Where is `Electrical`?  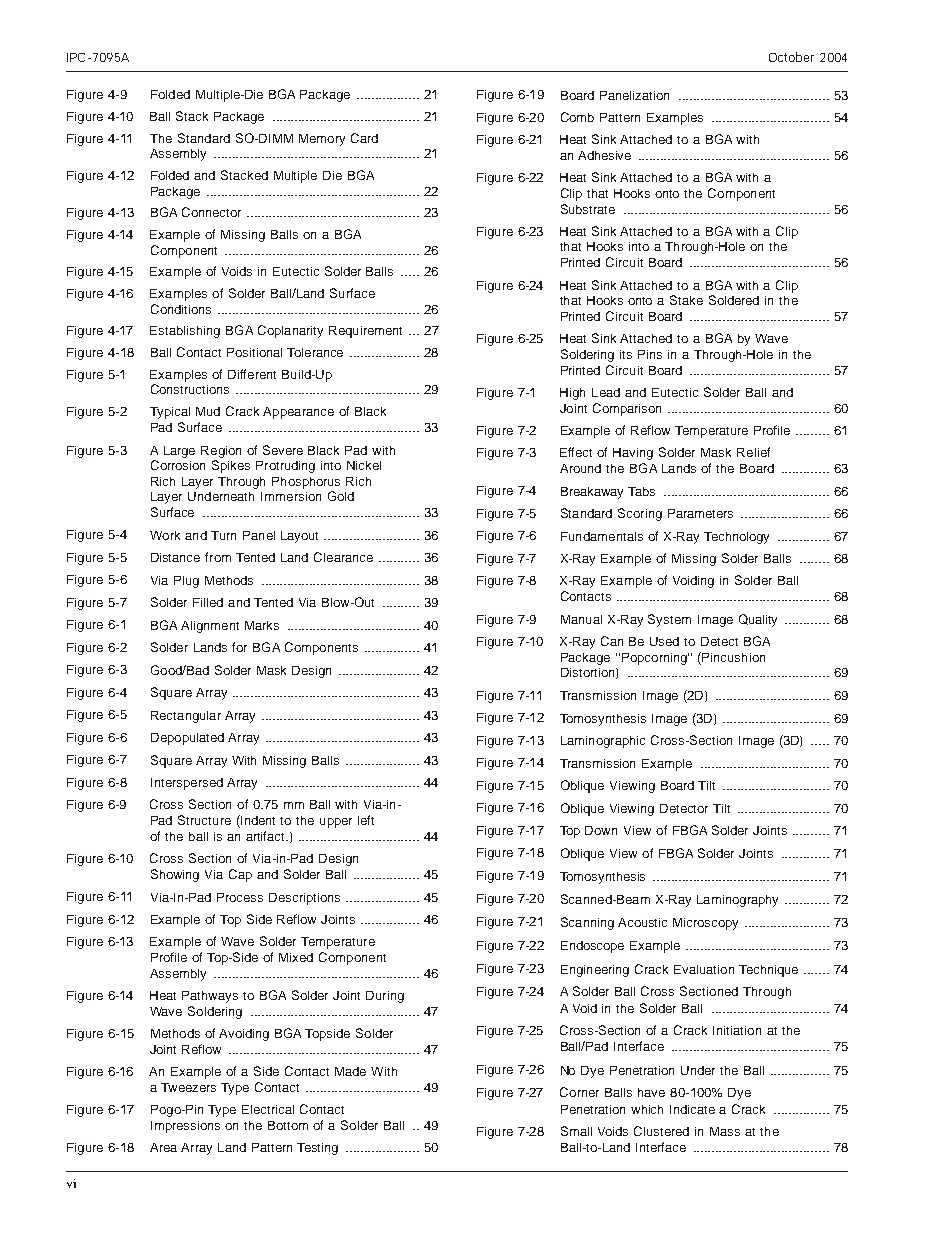
Electrical is located at coordinates (268, 1109).
